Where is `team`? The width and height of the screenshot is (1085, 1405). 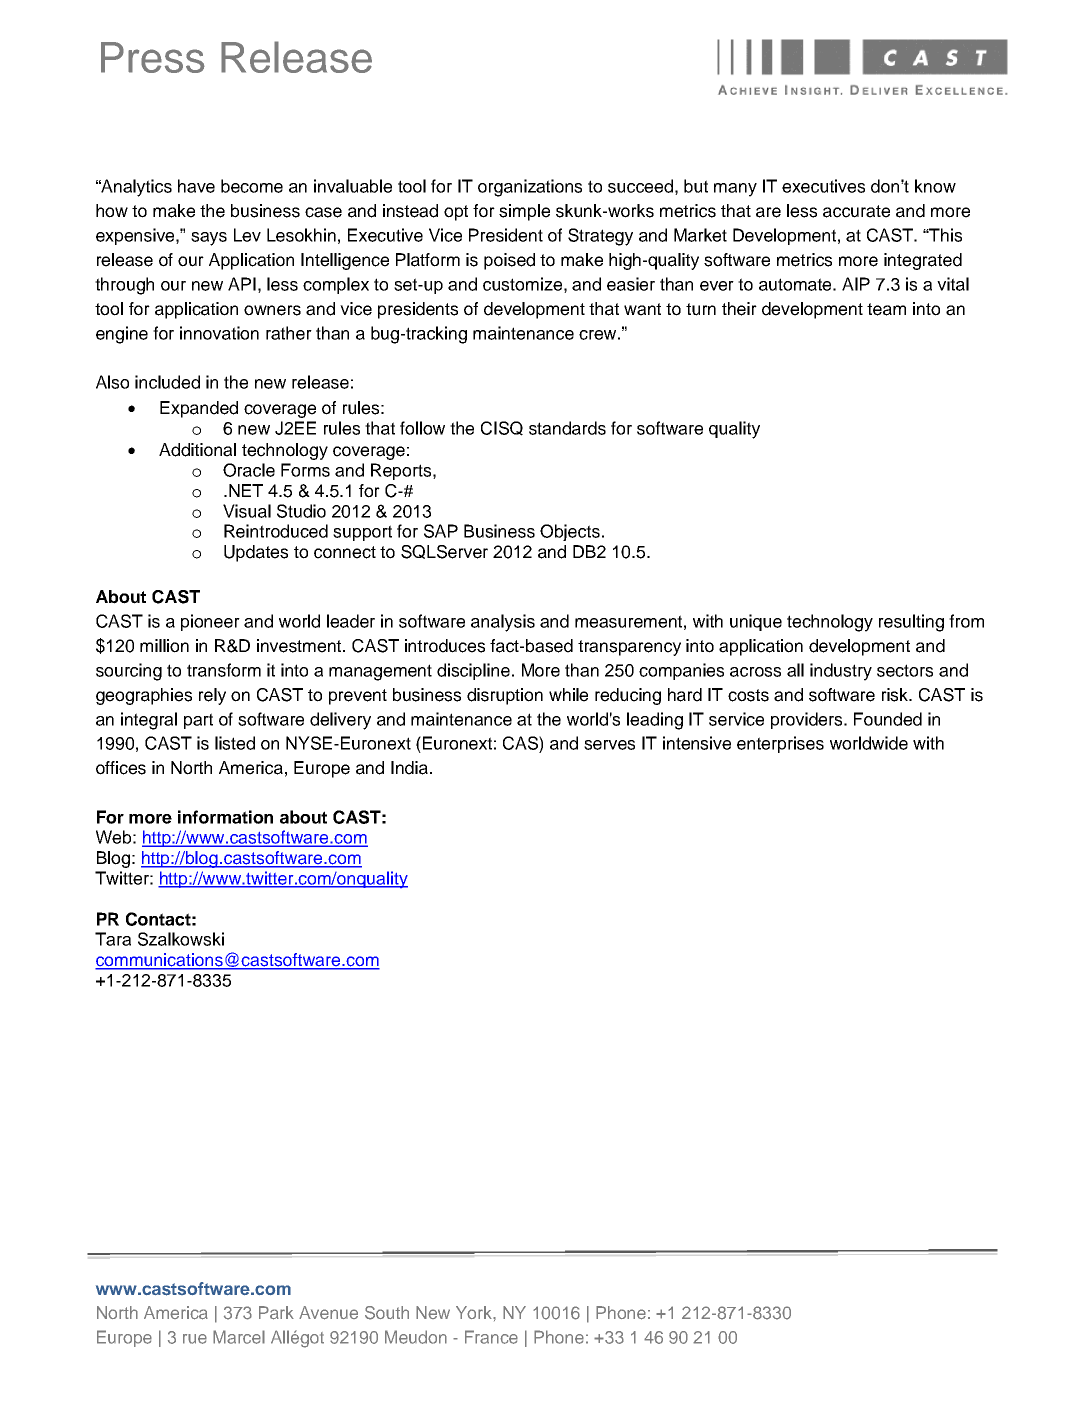 team is located at coordinates (886, 309).
